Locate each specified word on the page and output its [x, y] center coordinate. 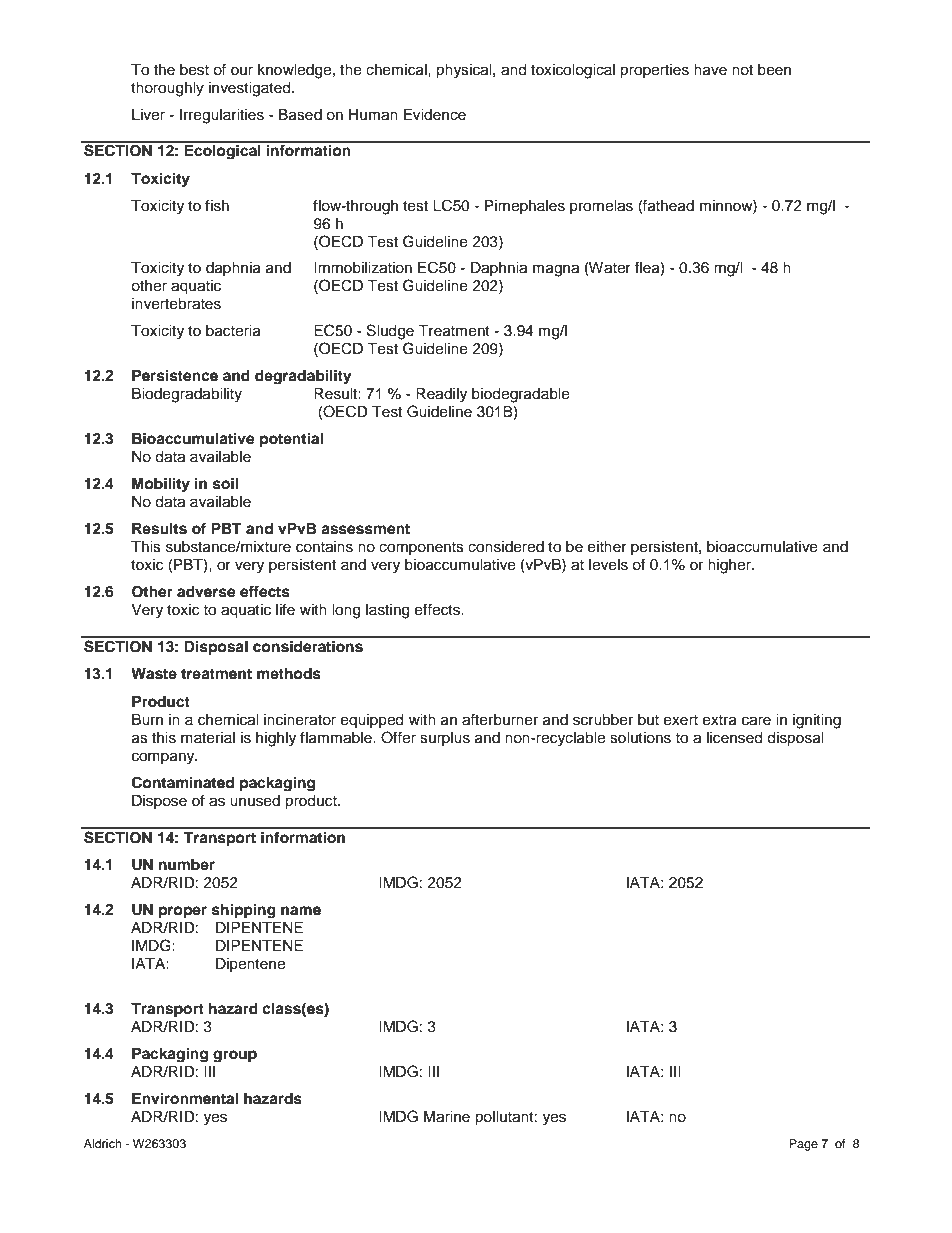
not [742, 70]
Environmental [185, 1098]
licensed [734, 738]
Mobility [161, 485]
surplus [445, 739]
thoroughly [167, 89]
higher [730, 566]
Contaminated [183, 782]
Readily [441, 395]
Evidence [435, 115]
